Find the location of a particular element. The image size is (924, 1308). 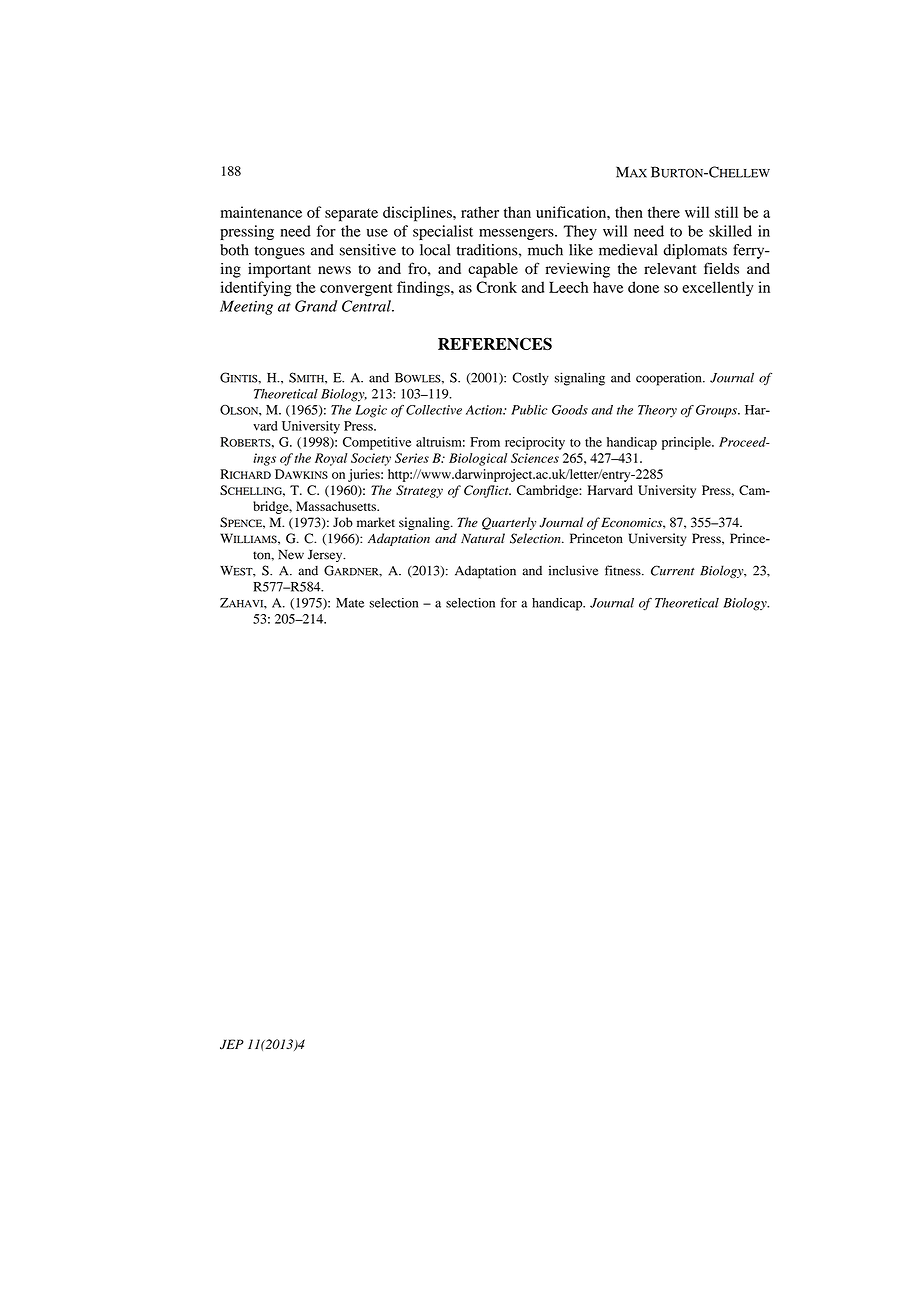

Natural is located at coordinates (483, 538).
